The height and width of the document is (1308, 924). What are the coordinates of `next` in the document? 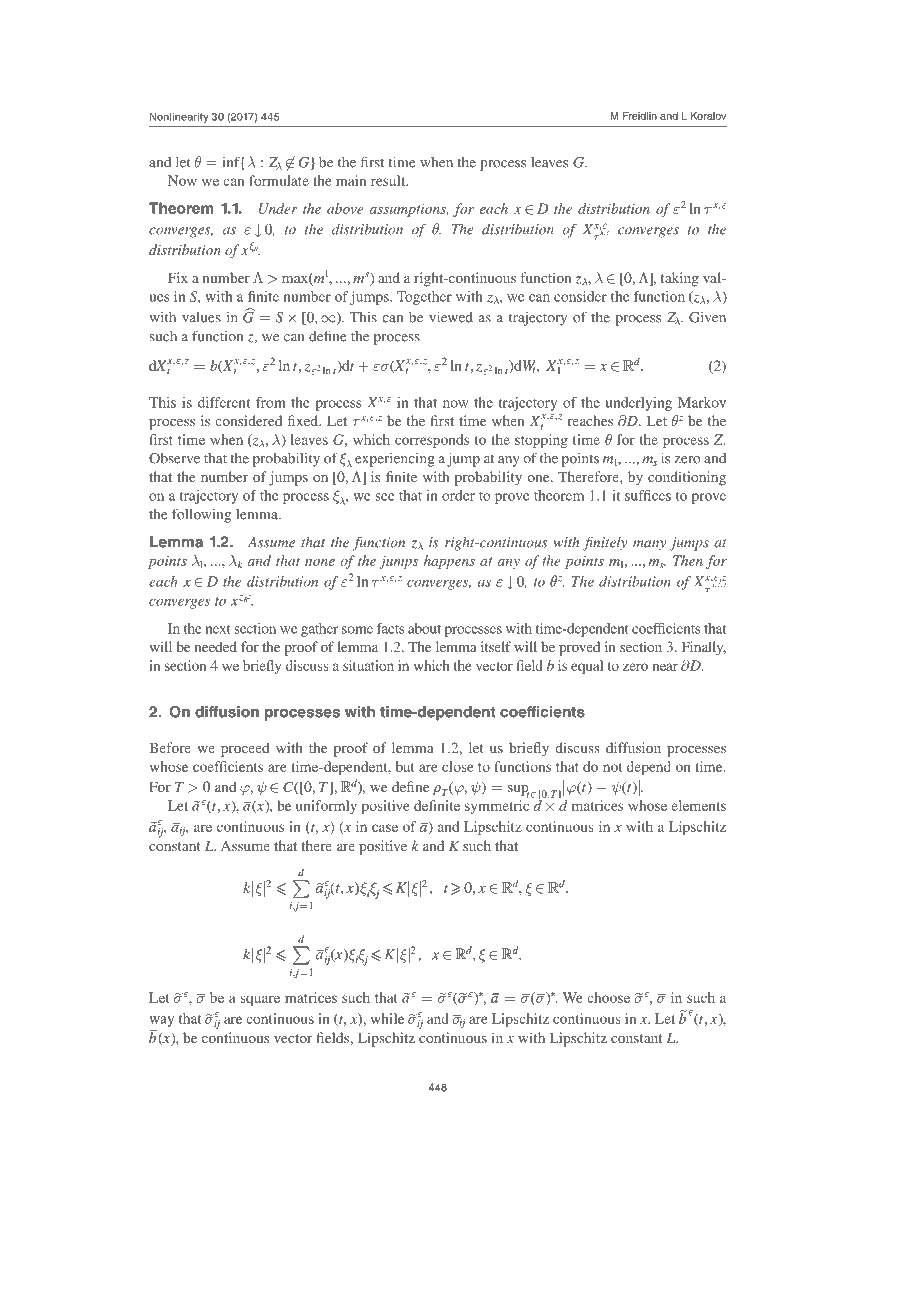 It's located at (218, 629).
